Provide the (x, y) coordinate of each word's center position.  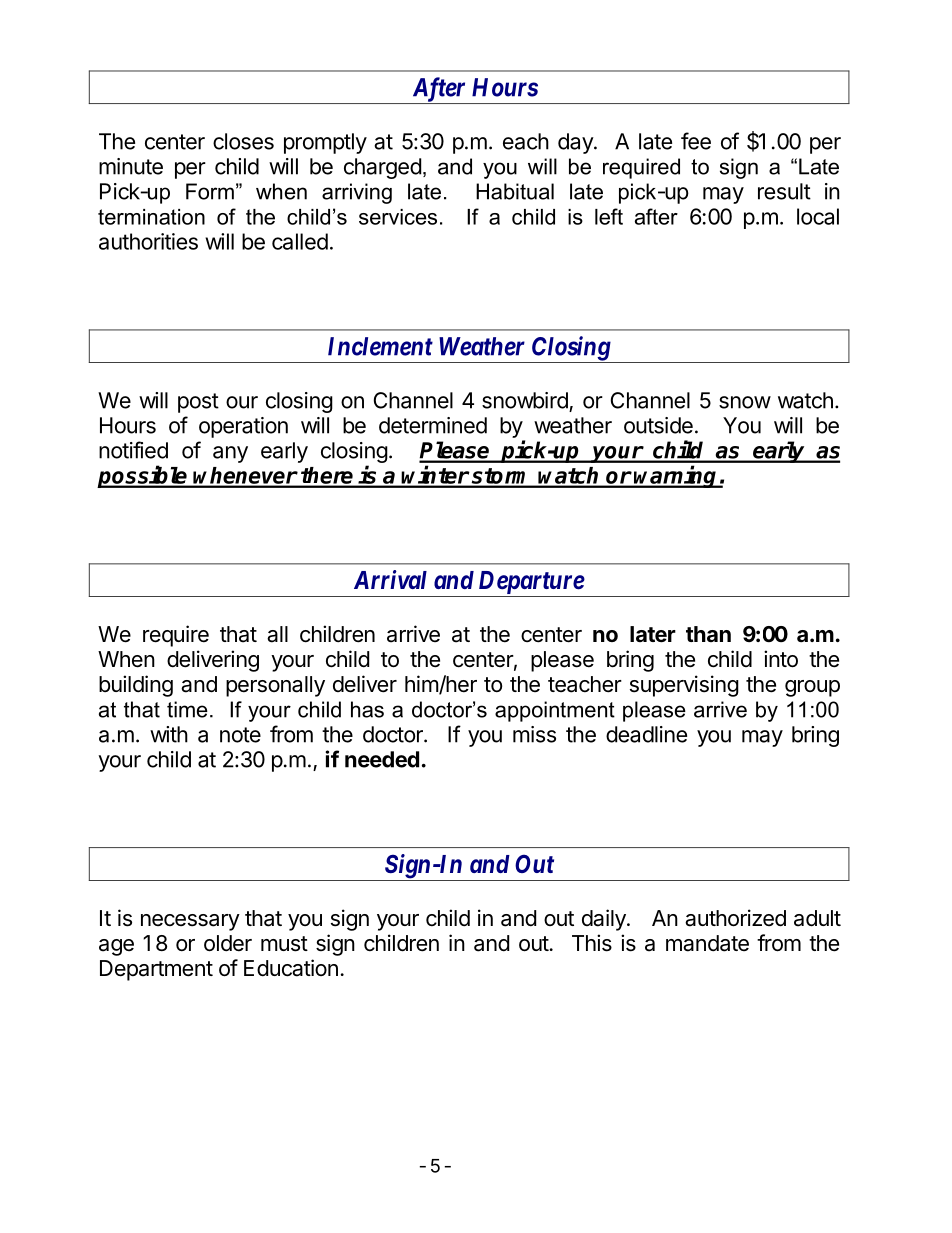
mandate (707, 943)
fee (696, 141)
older (228, 943)
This (592, 943)
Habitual (515, 191)
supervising (684, 686)
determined (433, 425)
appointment (555, 711)
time (187, 709)
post (198, 403)
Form (210, 191)
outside (658, 425)
